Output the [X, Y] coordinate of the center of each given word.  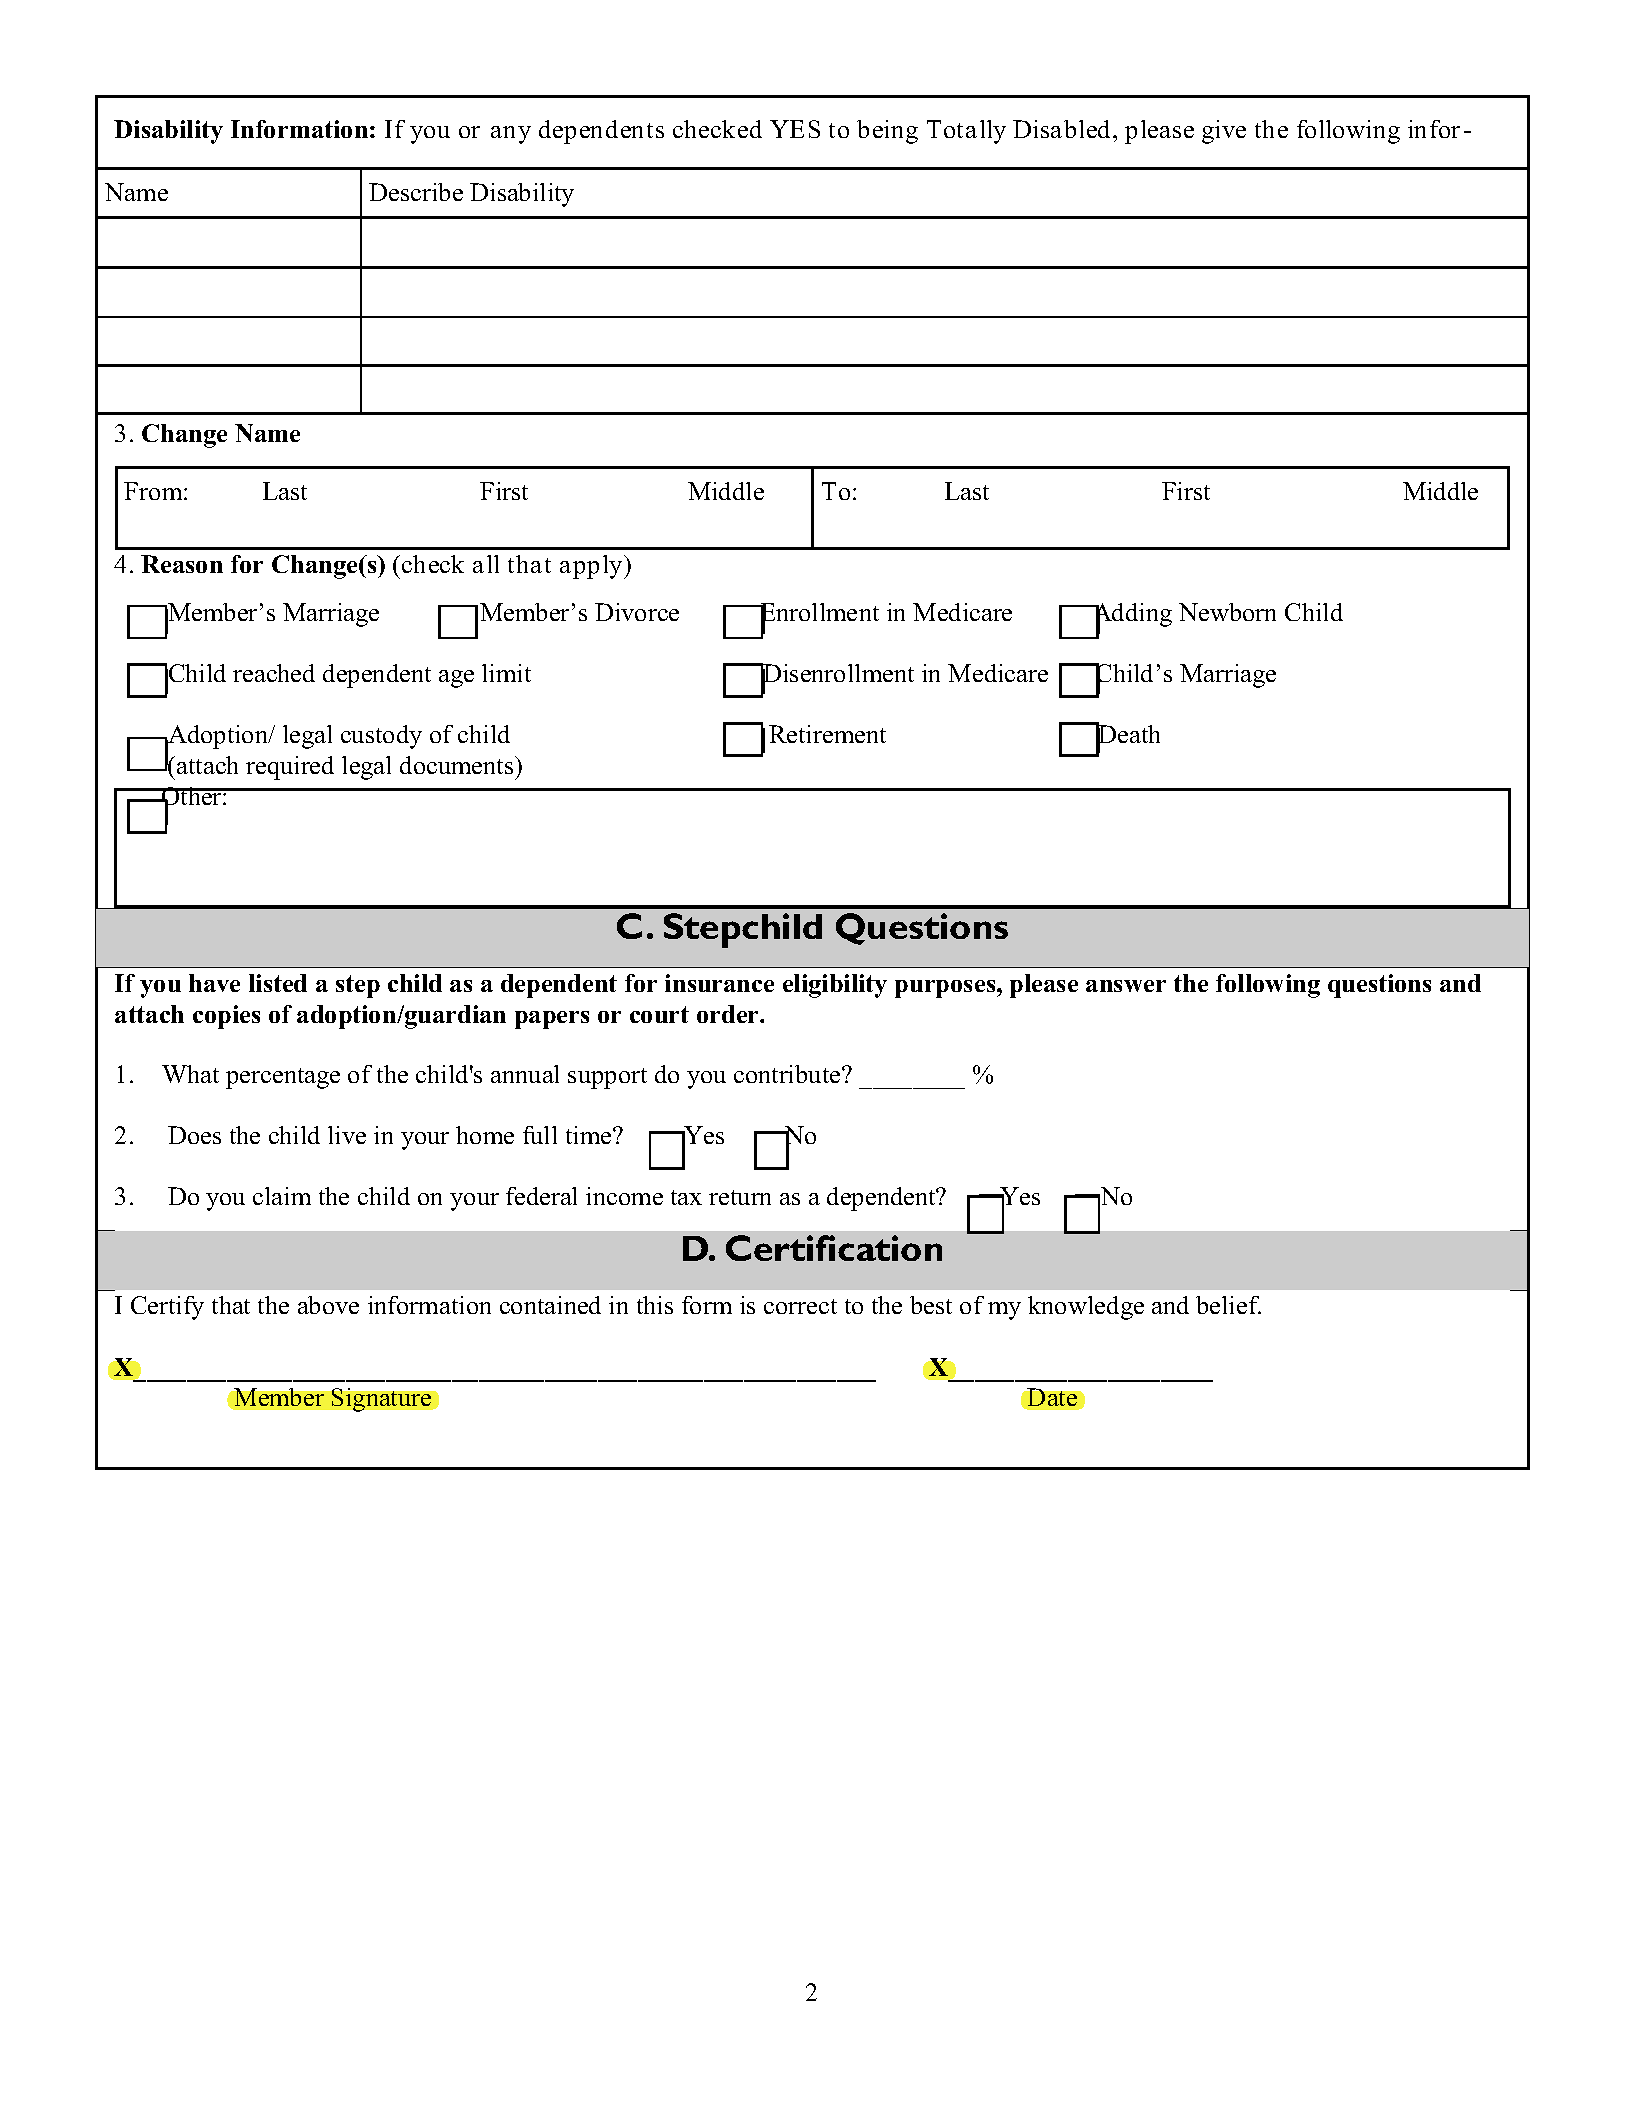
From [154, 491]
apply [592, 567]
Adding [1131, 616]
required [290, 768]
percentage [283, 1078]
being [887, 132]
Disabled [1063, 129]
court [659, 1014]
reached [274, 673]
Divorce [637, 612]
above [328, 1305]
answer [1126, 986]
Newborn [1227, 612]
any [511, 135]
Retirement [827, 734]
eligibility [835, 986]
